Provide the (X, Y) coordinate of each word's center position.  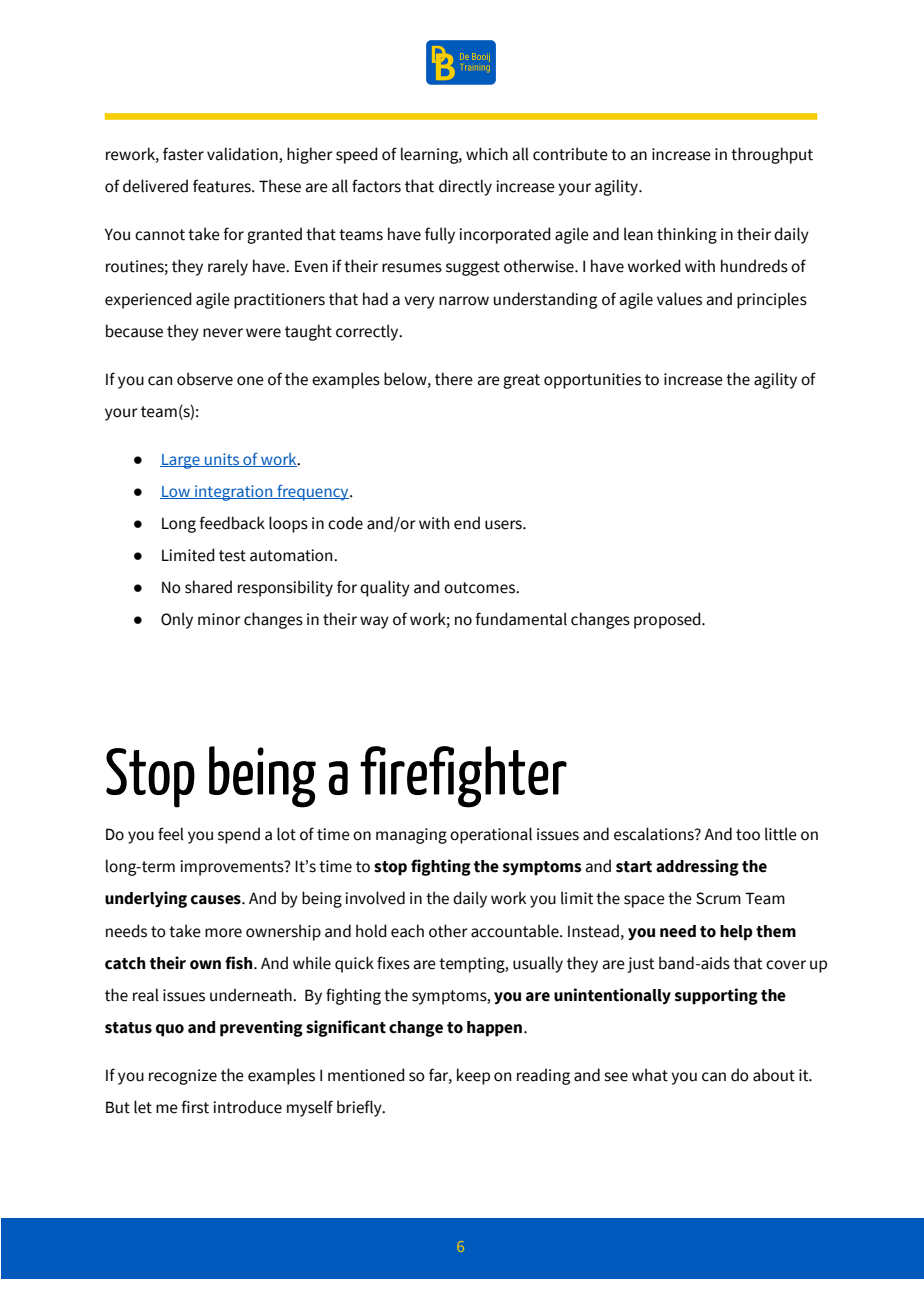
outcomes (480, 588)
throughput (772, 155)
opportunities (592, 381)
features (223, 186)
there (454, 379)
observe (205, 379)
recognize (183, 1077)
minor (219, 619)
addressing (697, 867)
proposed (668, 620)
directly (465, 187)
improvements (233, 868)
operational (491, 835)
